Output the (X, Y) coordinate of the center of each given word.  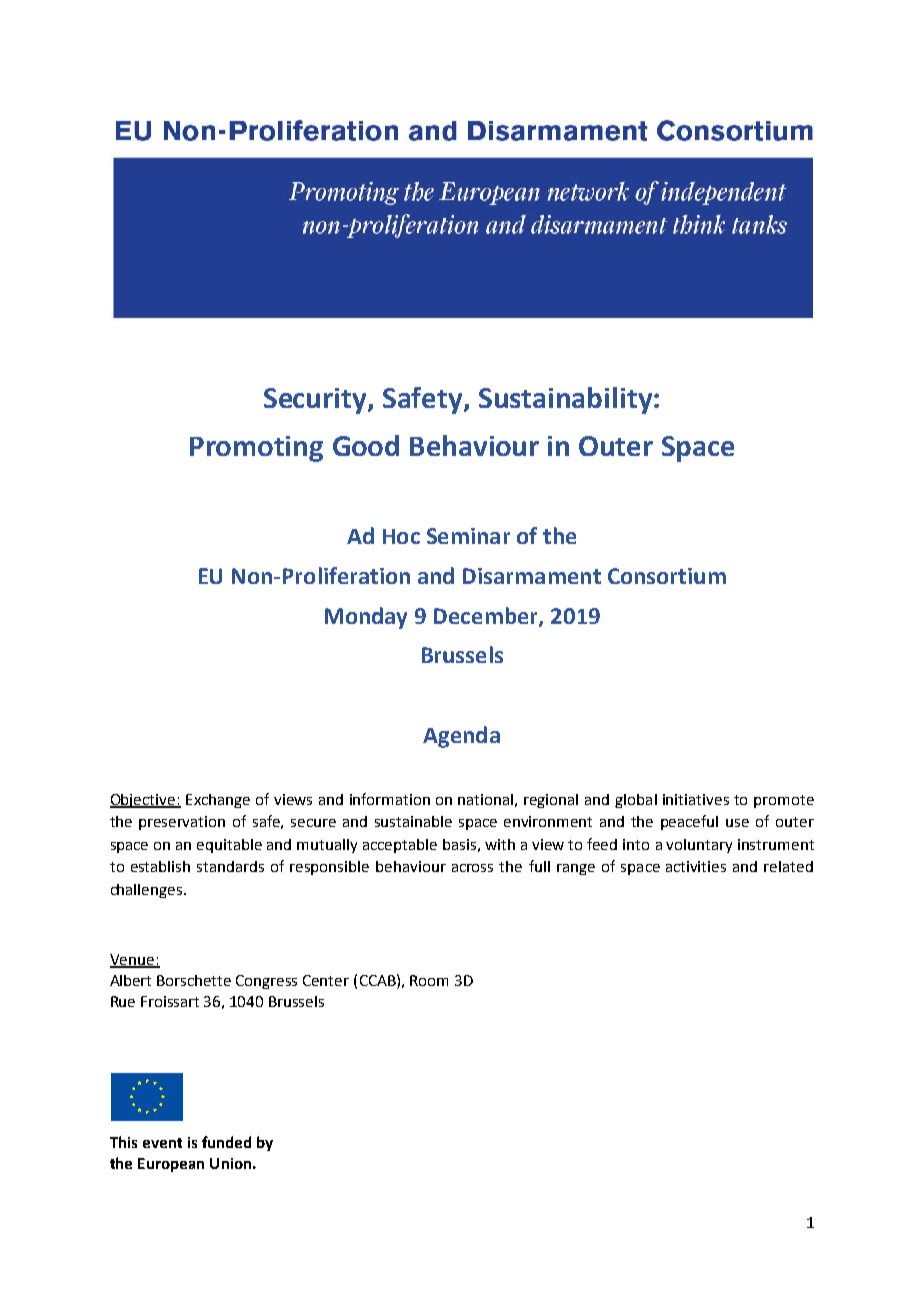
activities (696, 866)
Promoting (256, 449)
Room (429, 980)
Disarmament (532, 576)
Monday (366, 618)
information (390, 799)
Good (366, 445)
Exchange (218, 801)
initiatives (696, 799)
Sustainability (567, 400)
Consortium (667, 576)
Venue (133, 961)
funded (226, 1142)
